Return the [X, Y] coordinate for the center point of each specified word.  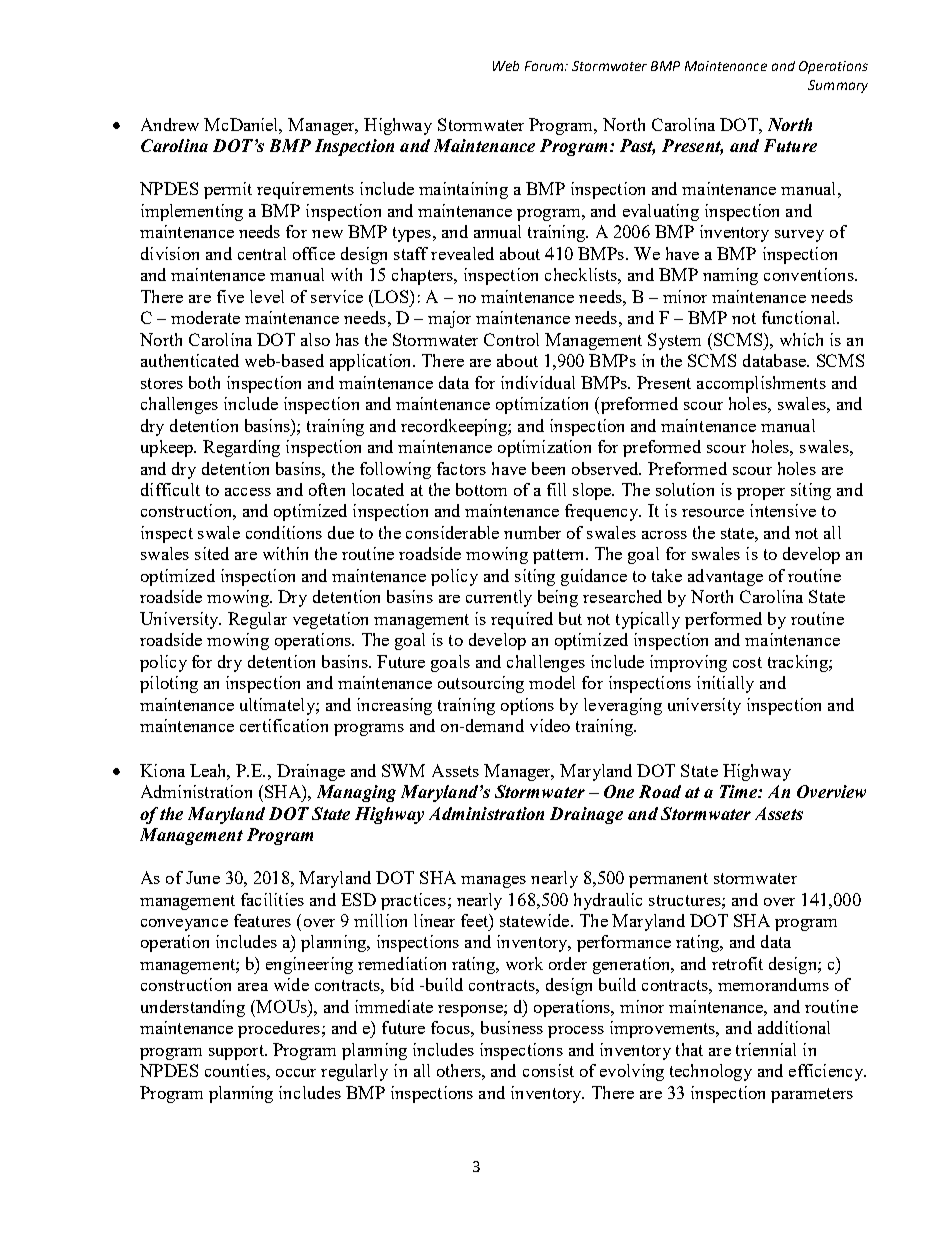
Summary [838, 86]
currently [499, 598]
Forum [545, 66]
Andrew [170, 124]
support [237, 1052]
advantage [725, 577]
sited [212, 553]
